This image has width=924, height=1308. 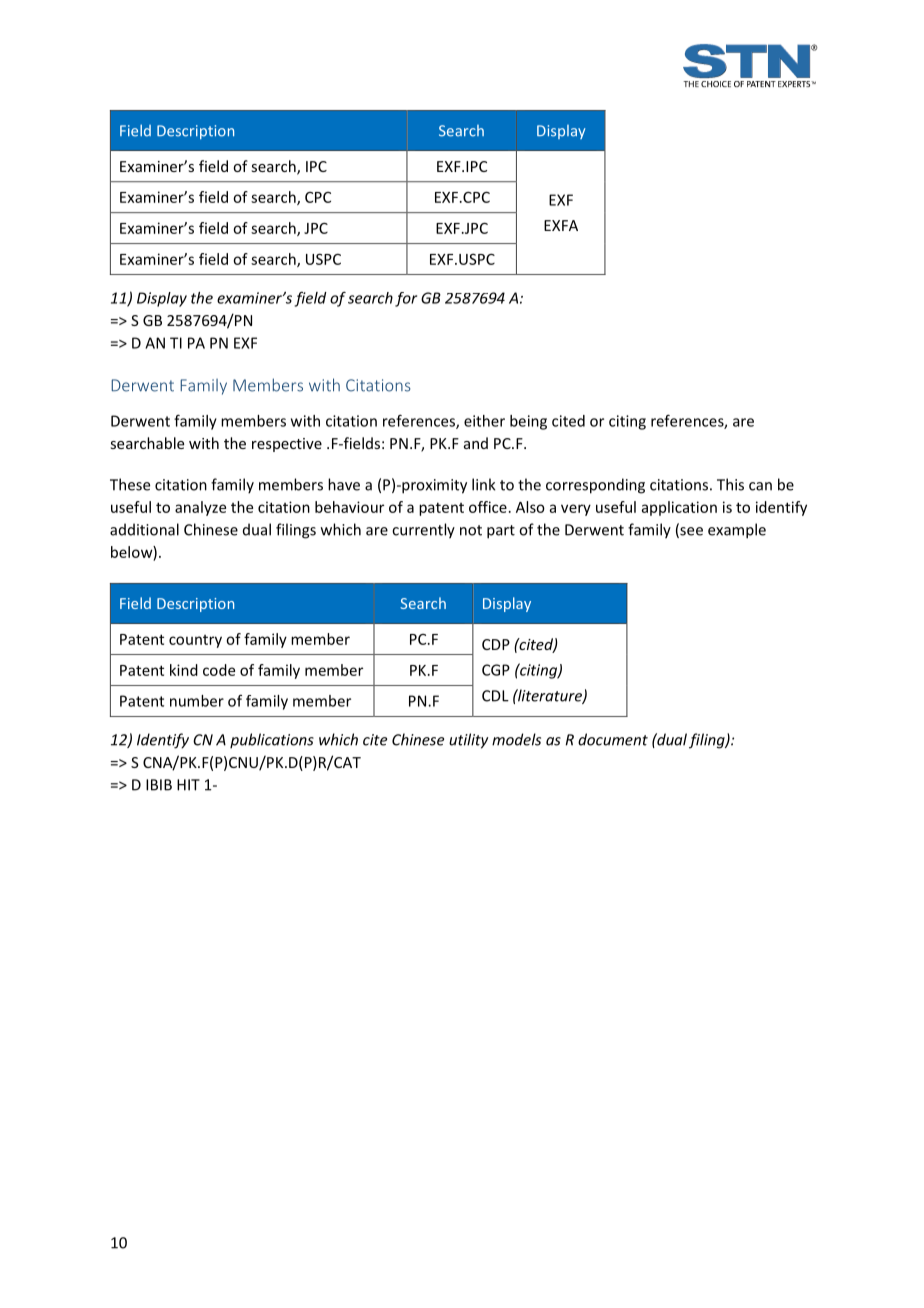 What do you see at coordinates (195, 641) in the image?
I see `country` at bounding box center [195, 641].
